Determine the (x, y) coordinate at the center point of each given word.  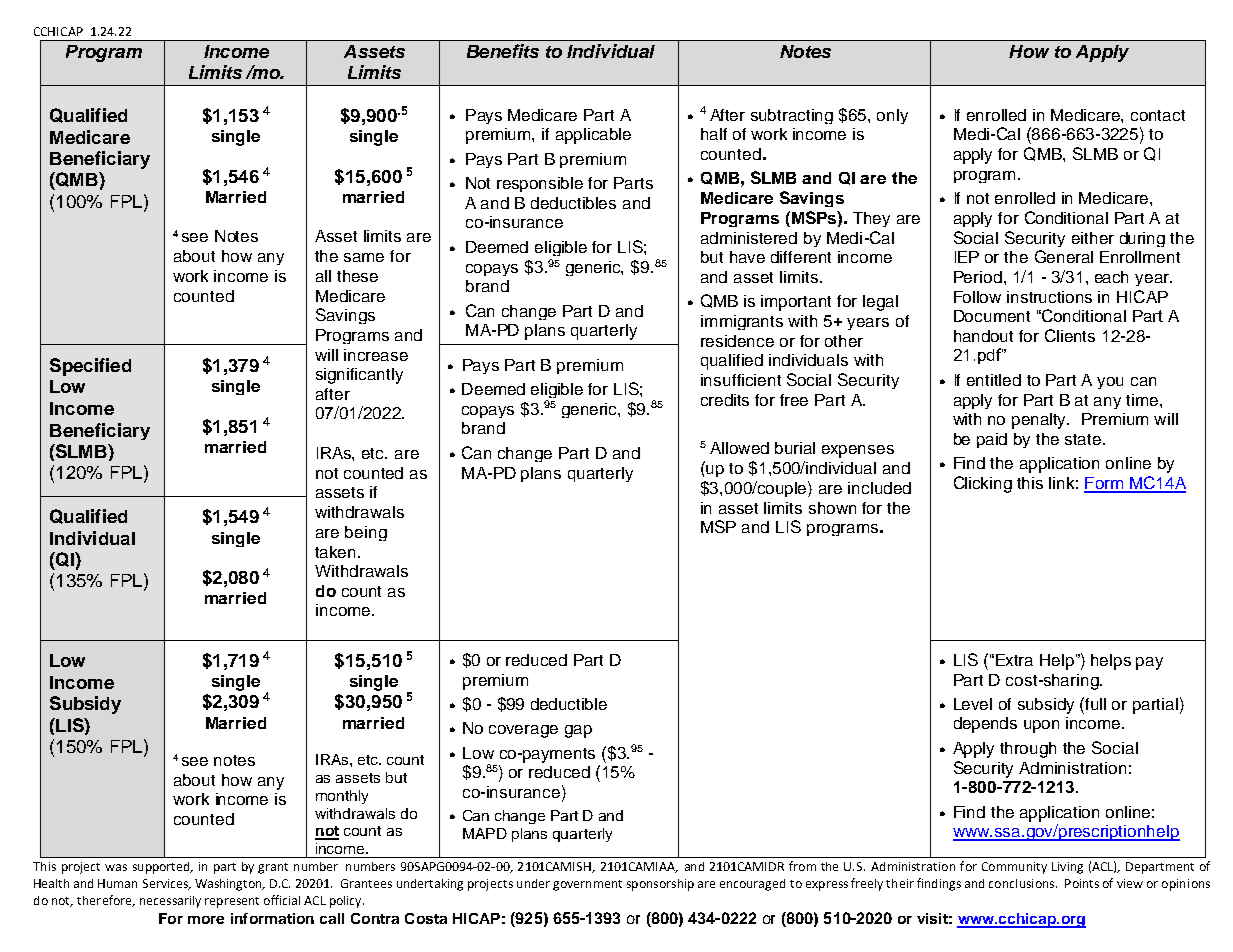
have (747, 257)
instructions (1049, 297)
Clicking (983, 484)
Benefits (503, 51)
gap (578, 731)
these (357, 276)
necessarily (170, 902)
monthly (342, 797)
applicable (593, 136)
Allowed (739, 448)
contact (1158, 115)
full (1095, 704)
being (366, 533)
